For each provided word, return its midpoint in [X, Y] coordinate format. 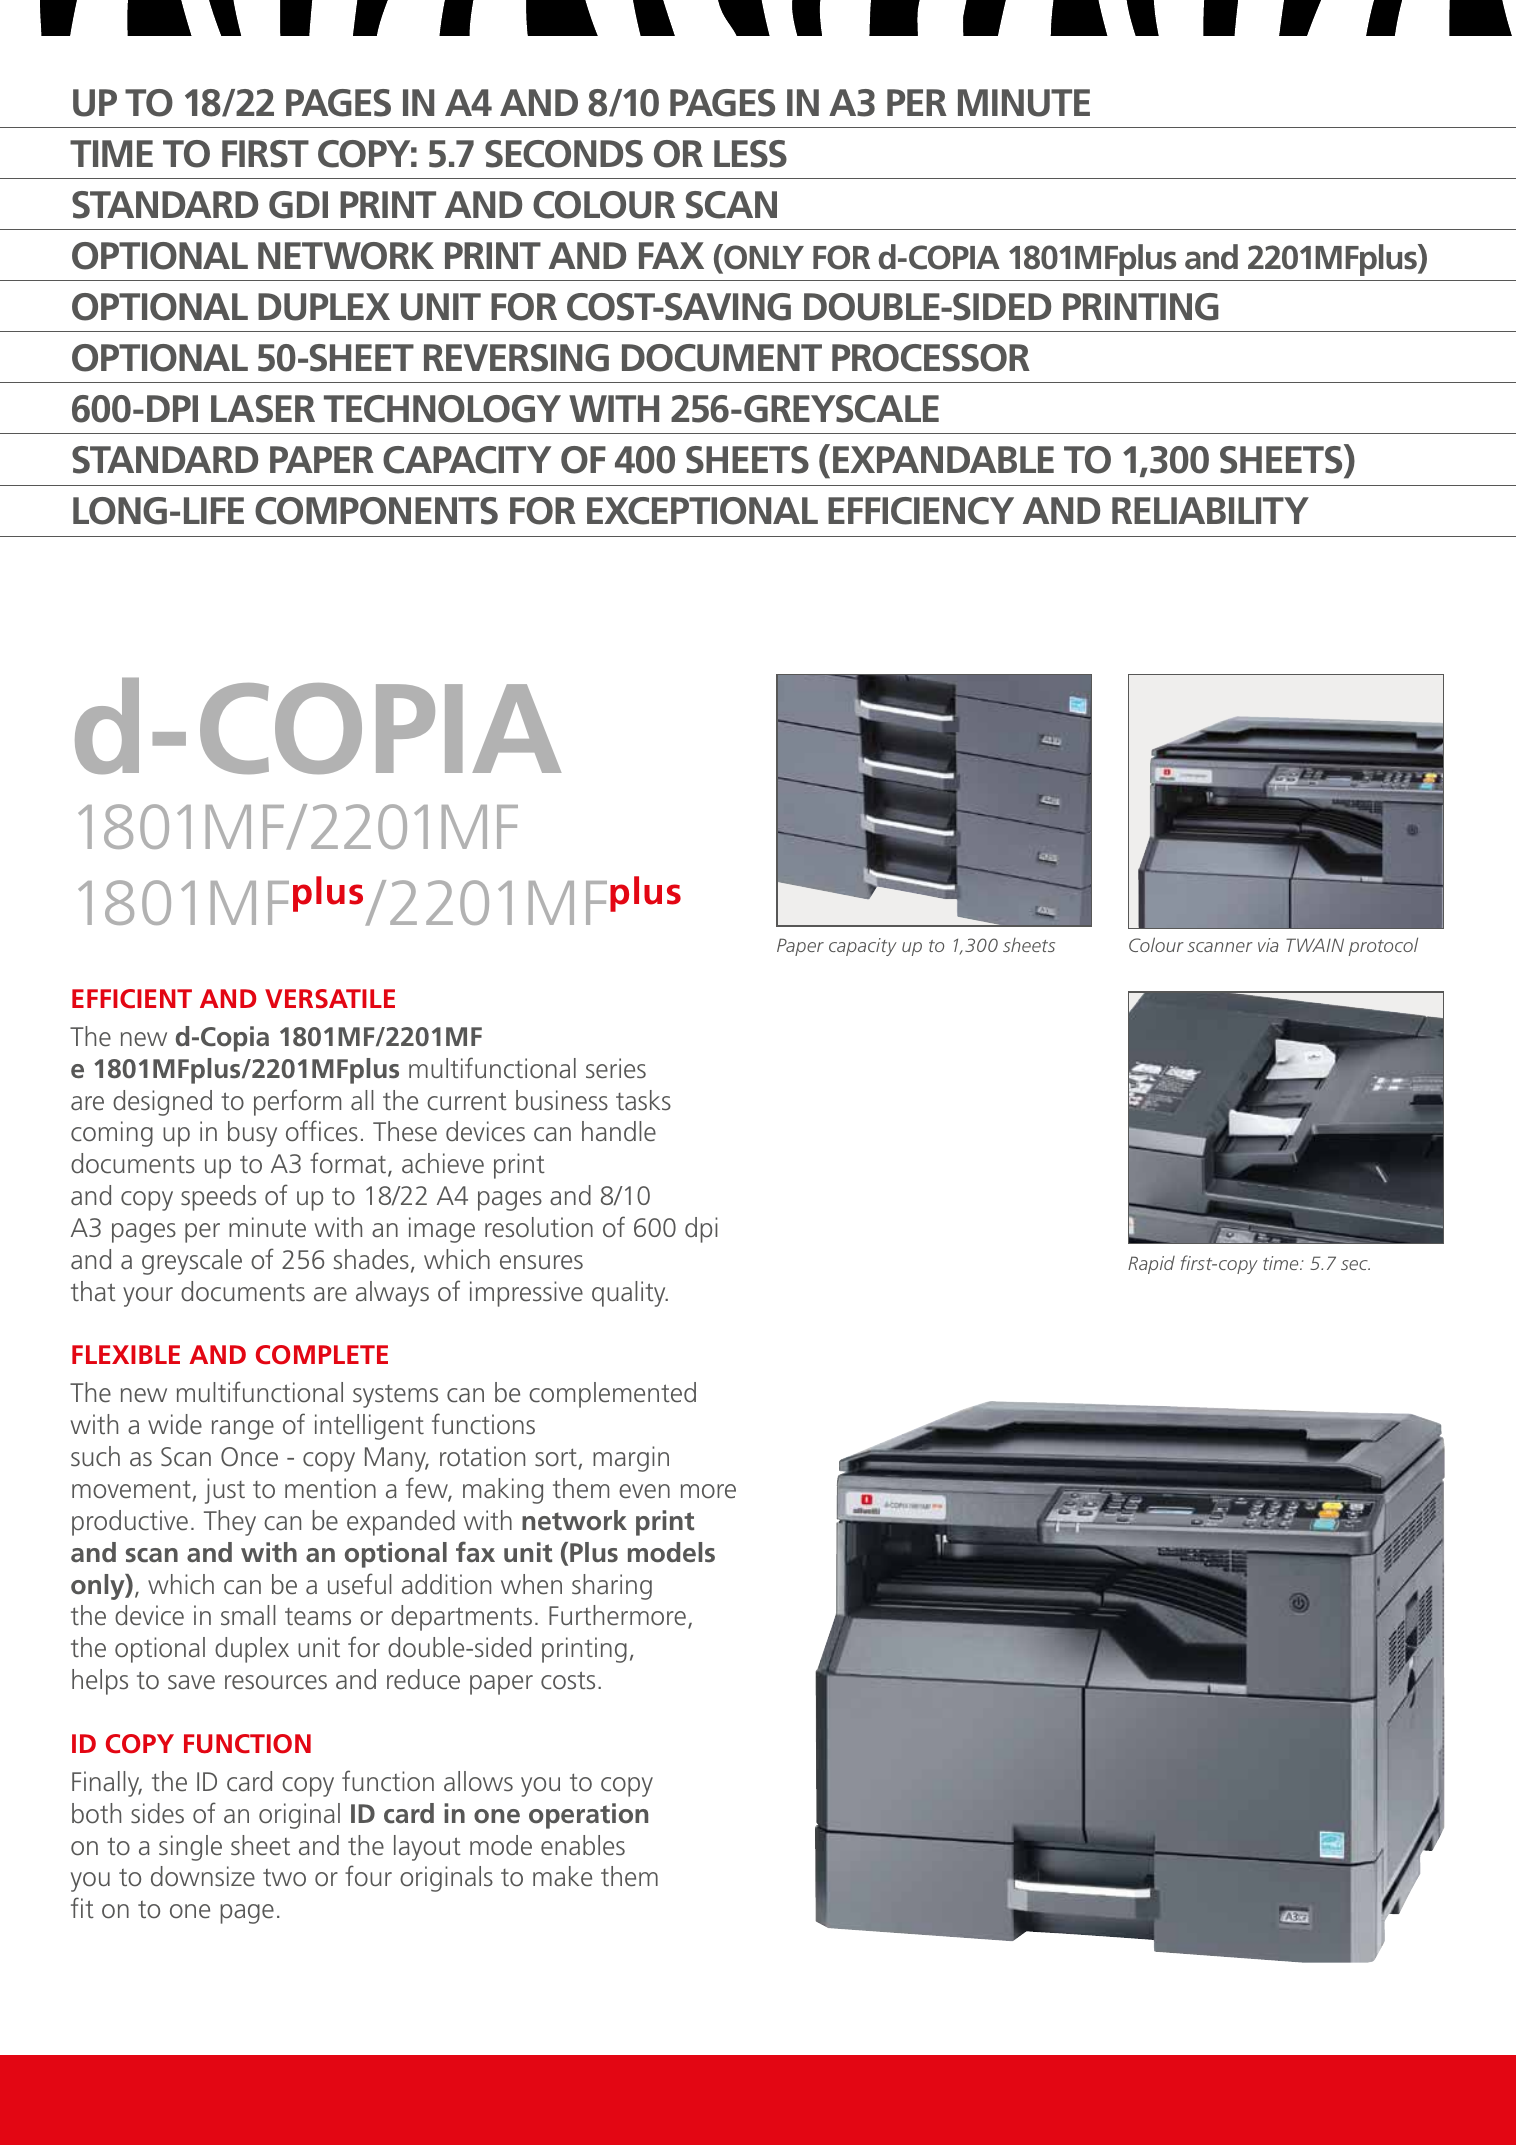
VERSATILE [330, 999]
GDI [298, 205]
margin [631, 1459]
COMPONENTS [376, 511]
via [1268, 945]
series [616, 1068]
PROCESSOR [931, 358]
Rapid [1151, 1265]
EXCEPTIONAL [702, 511]
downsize [203, 1876]
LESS [750, 154]
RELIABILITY [1210, 510]
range [243, 1430]
